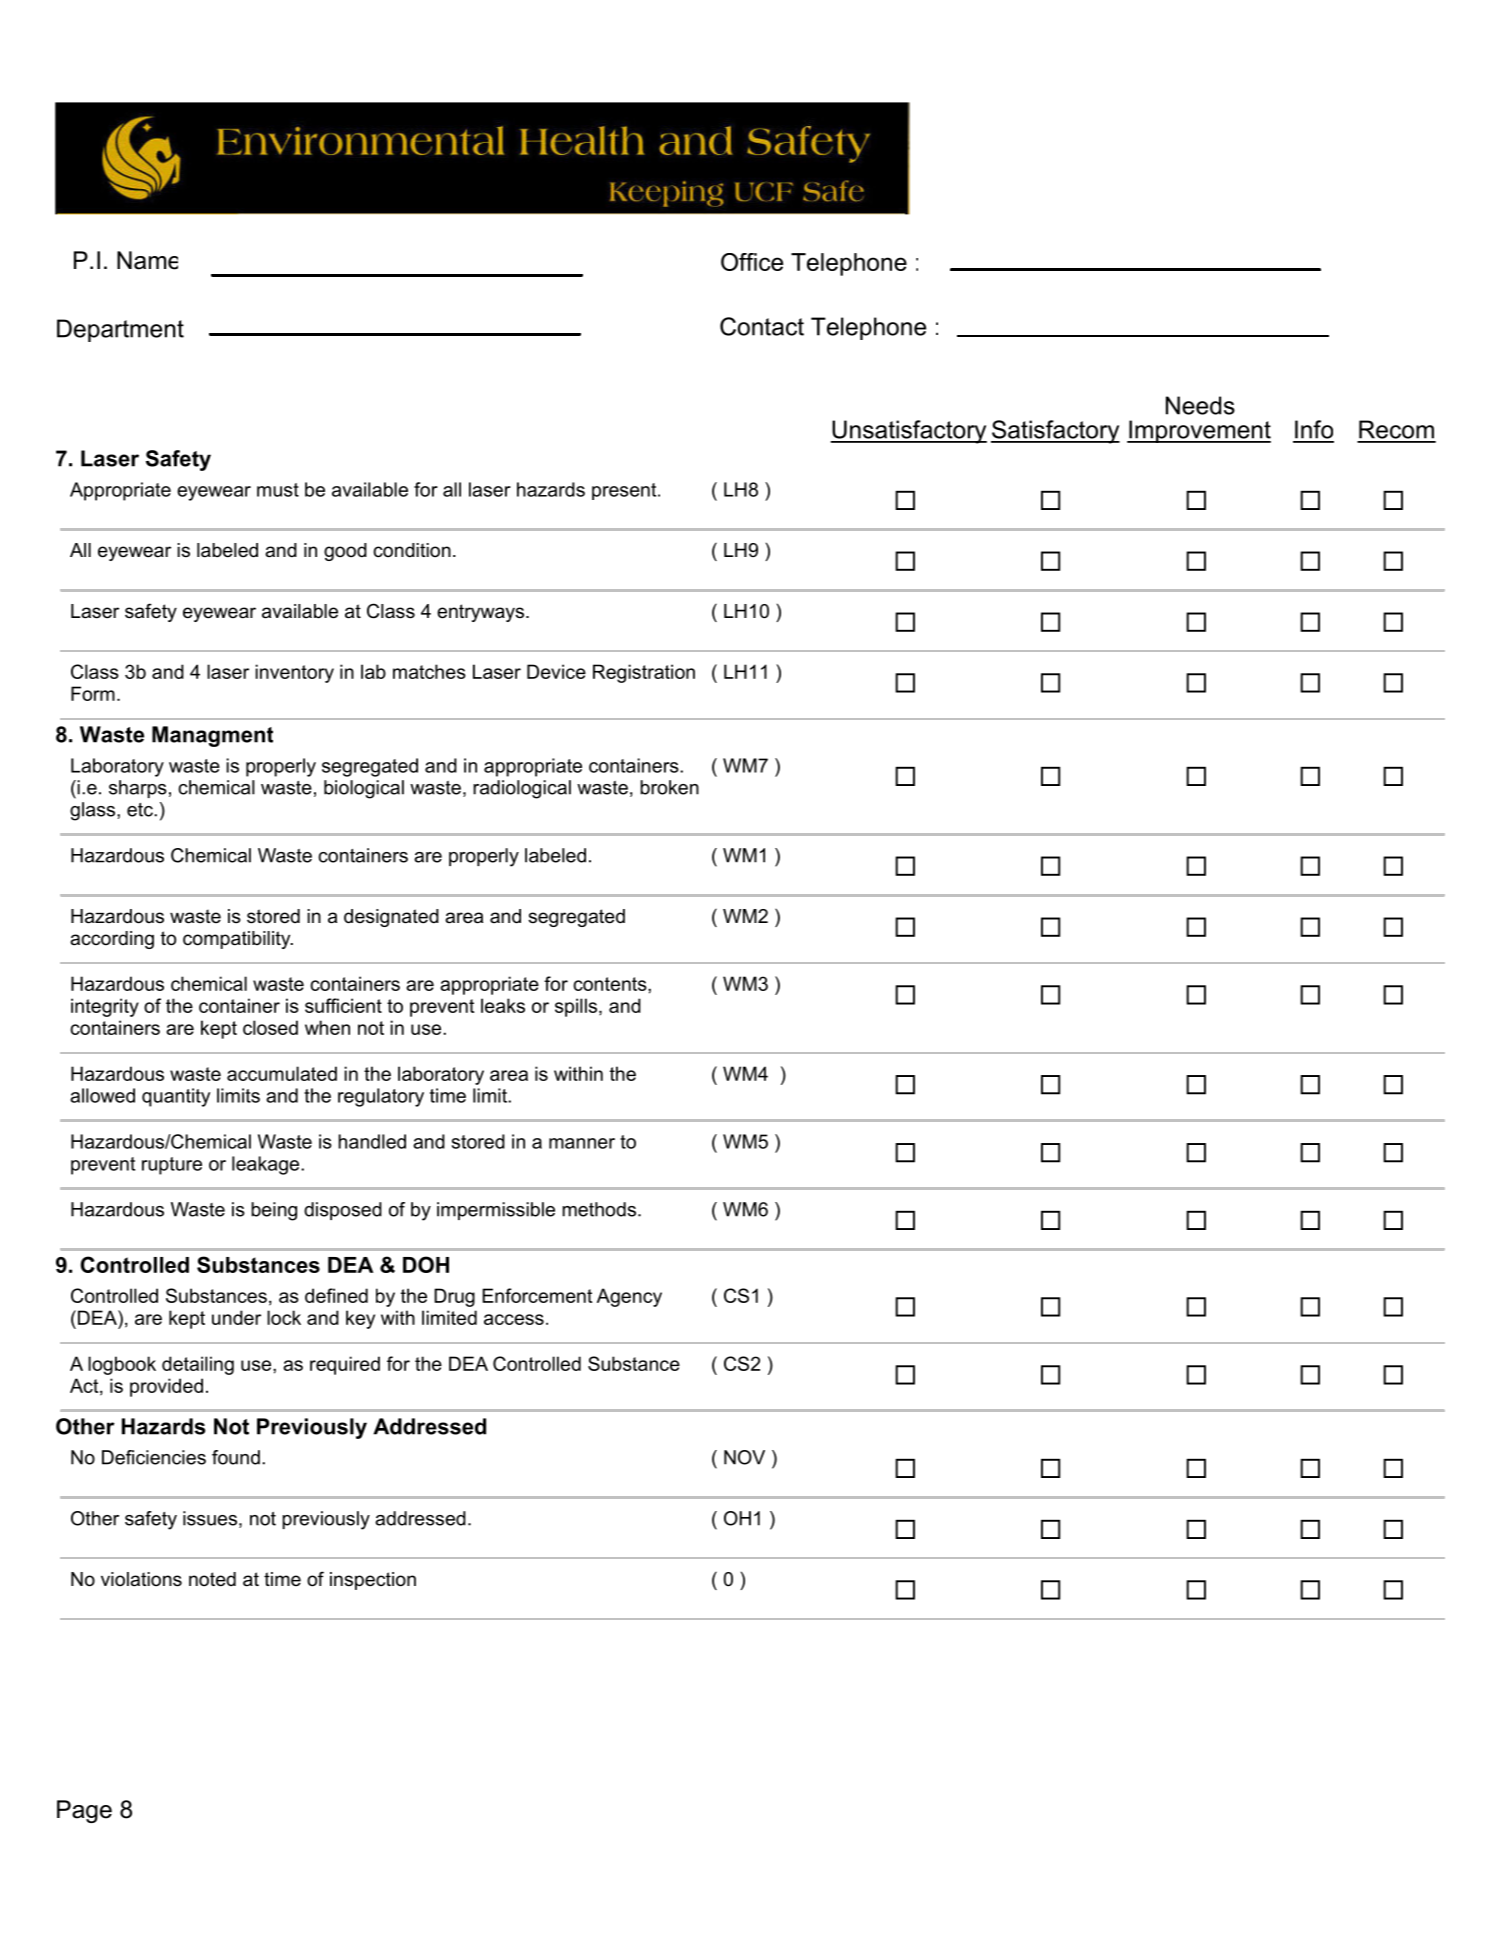  What do you see at coordinates (1200, 405) in the page?
I see `Needs` at bounding box center [1200, 405].
